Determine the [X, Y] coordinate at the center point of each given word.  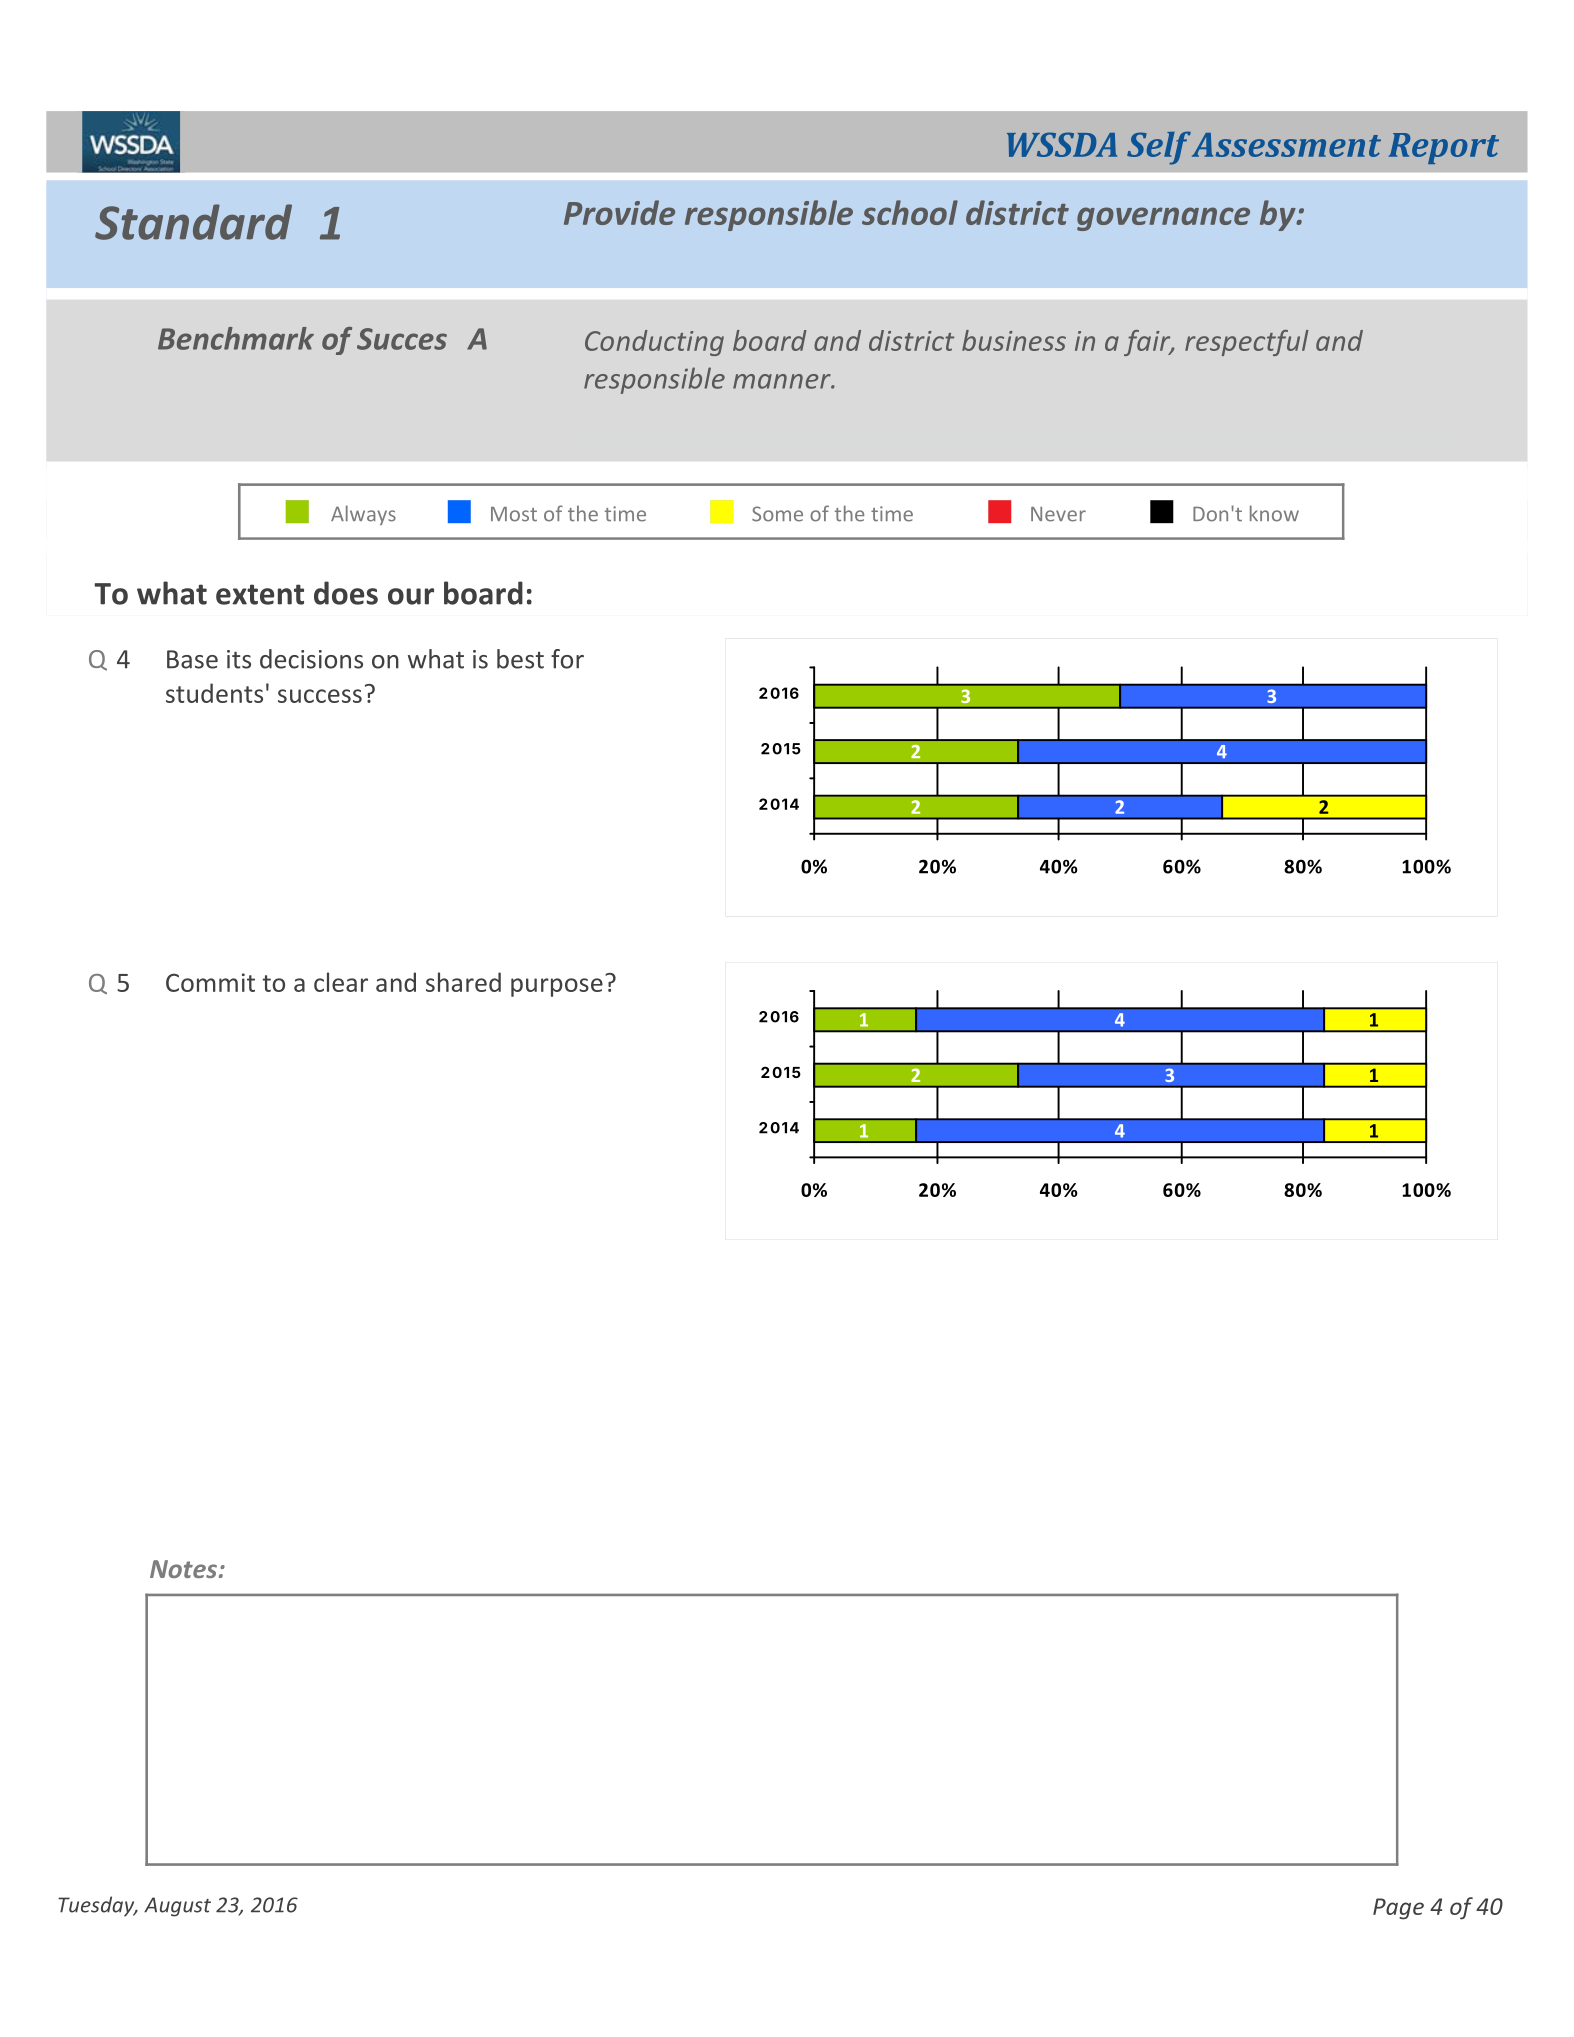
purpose [557, 987]
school [910, 212]
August [177, 1907]
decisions [311, 659]
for [567, 659]
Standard [193, 222]
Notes [183, 1569]
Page [1398, 1909]
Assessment [1286, 145]
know [1274, 513]
